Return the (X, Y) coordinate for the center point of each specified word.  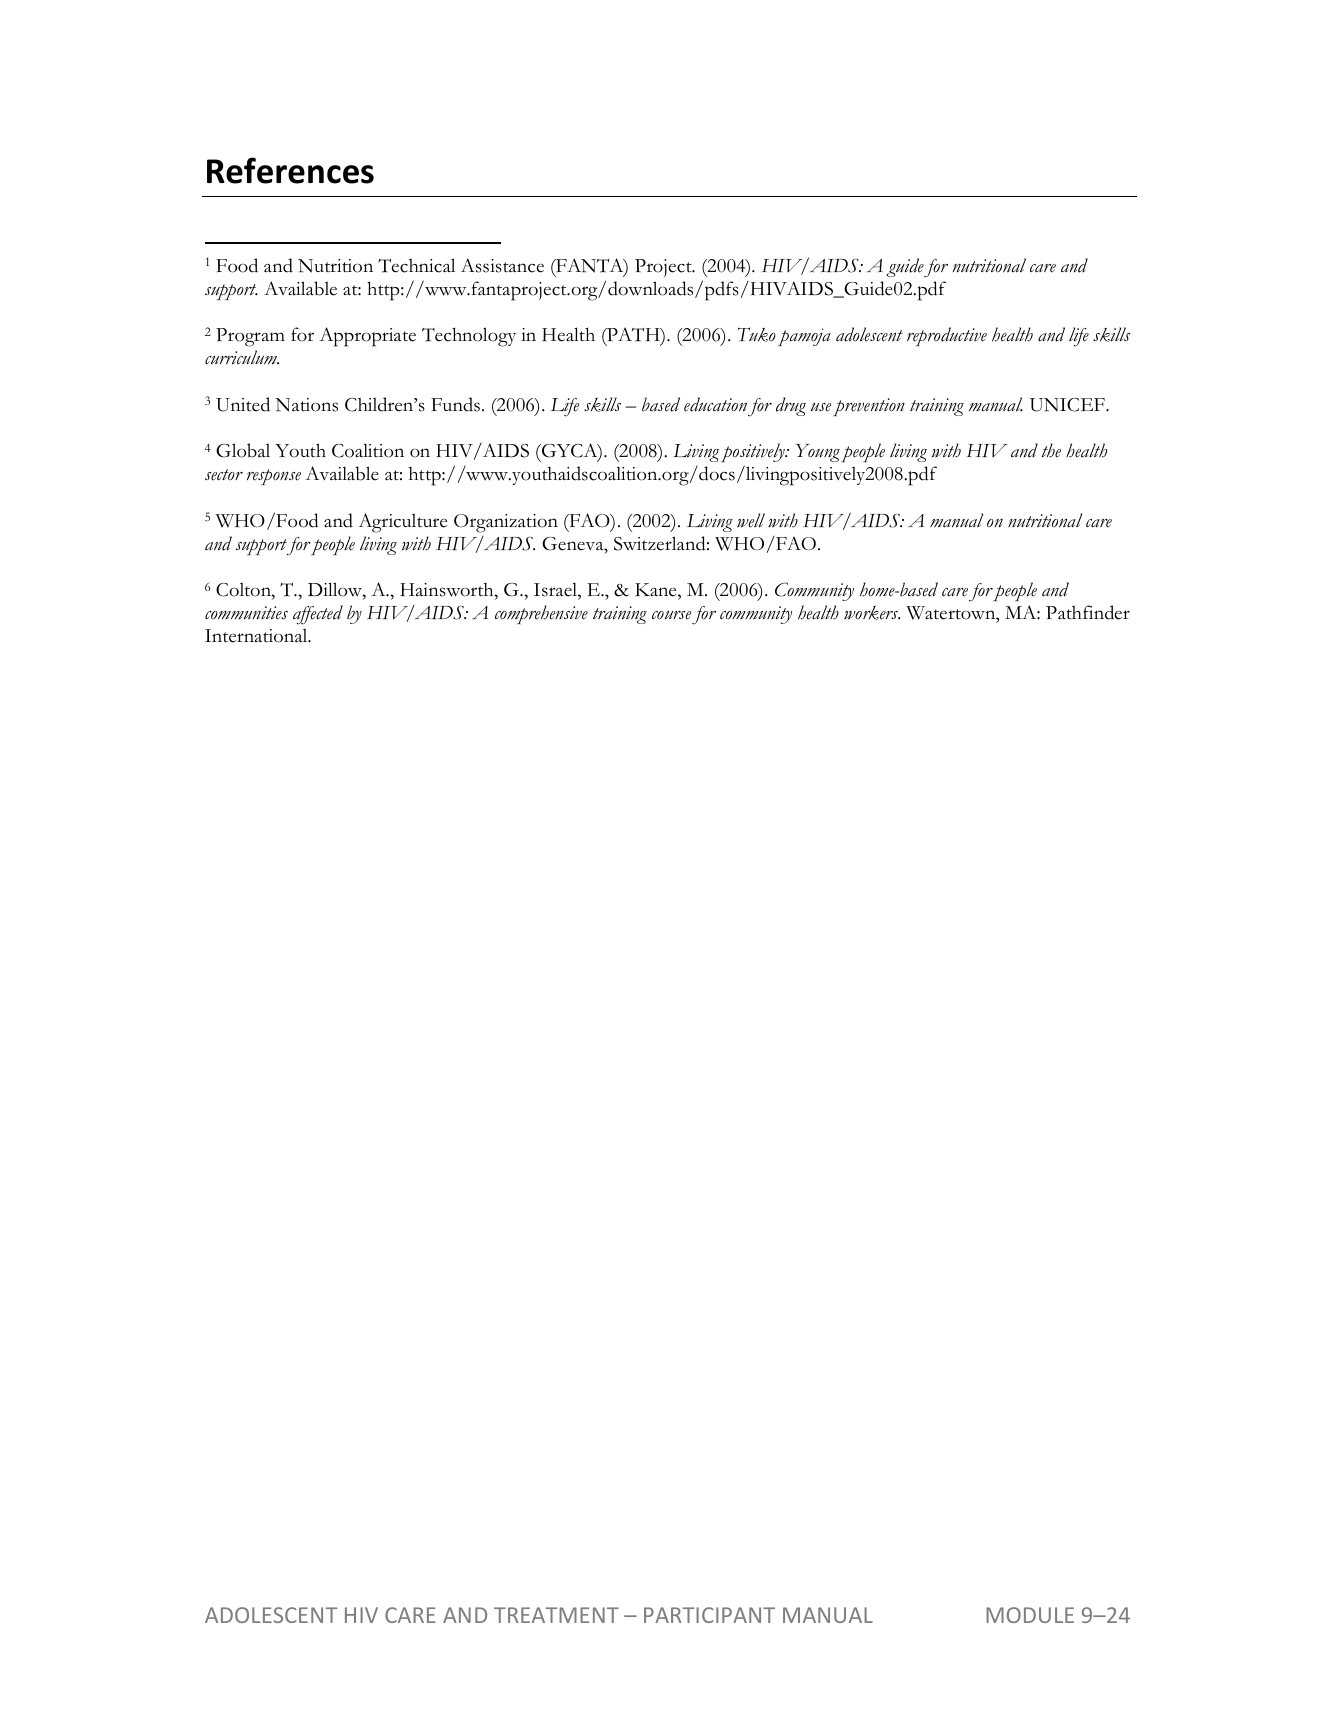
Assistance (502, 265)
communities (246, 613)
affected (318, 615)
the (1051, 450)
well (751, 520)
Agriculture (402, 523)
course (671, 615)
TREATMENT (556, 1615)
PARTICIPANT (709, 1615)
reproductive (947, 336)
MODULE (1030, 1615)
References (290, 170)
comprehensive (541, 614)
